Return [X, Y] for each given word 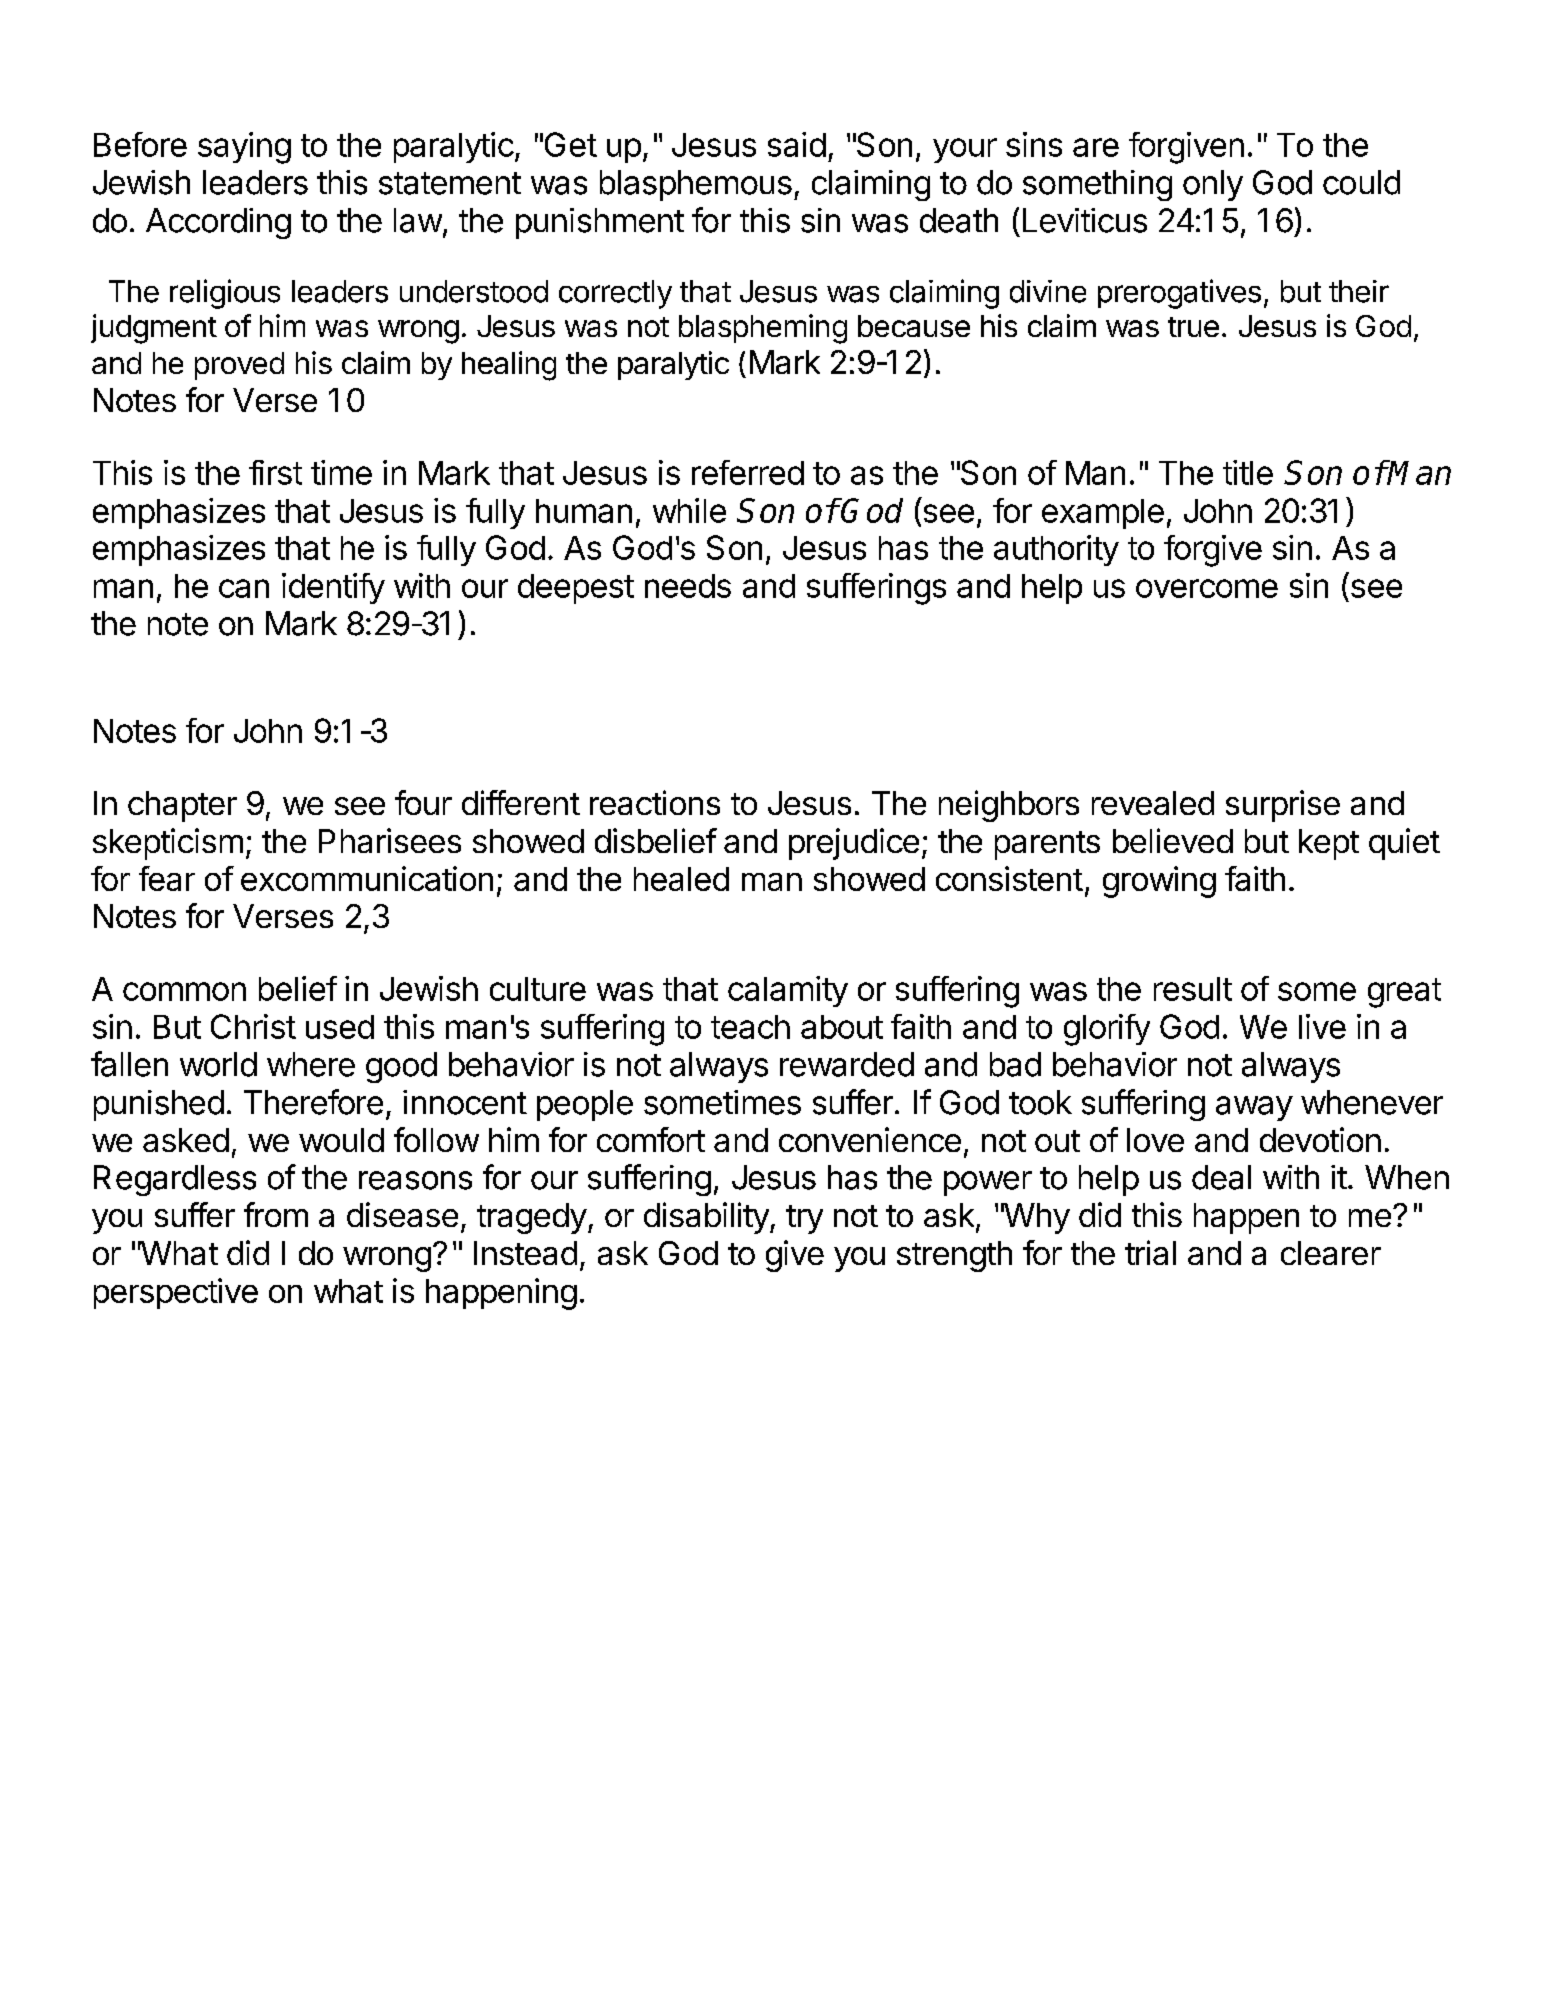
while [689, 510]
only [1213, 185]
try [804, 1219]
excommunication [367, 878]
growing [1159, 882]
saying [244, 148]
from [276, 1214]
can [244, 588]
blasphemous [696, 185]
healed [681, 879]
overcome [1207, 588]
